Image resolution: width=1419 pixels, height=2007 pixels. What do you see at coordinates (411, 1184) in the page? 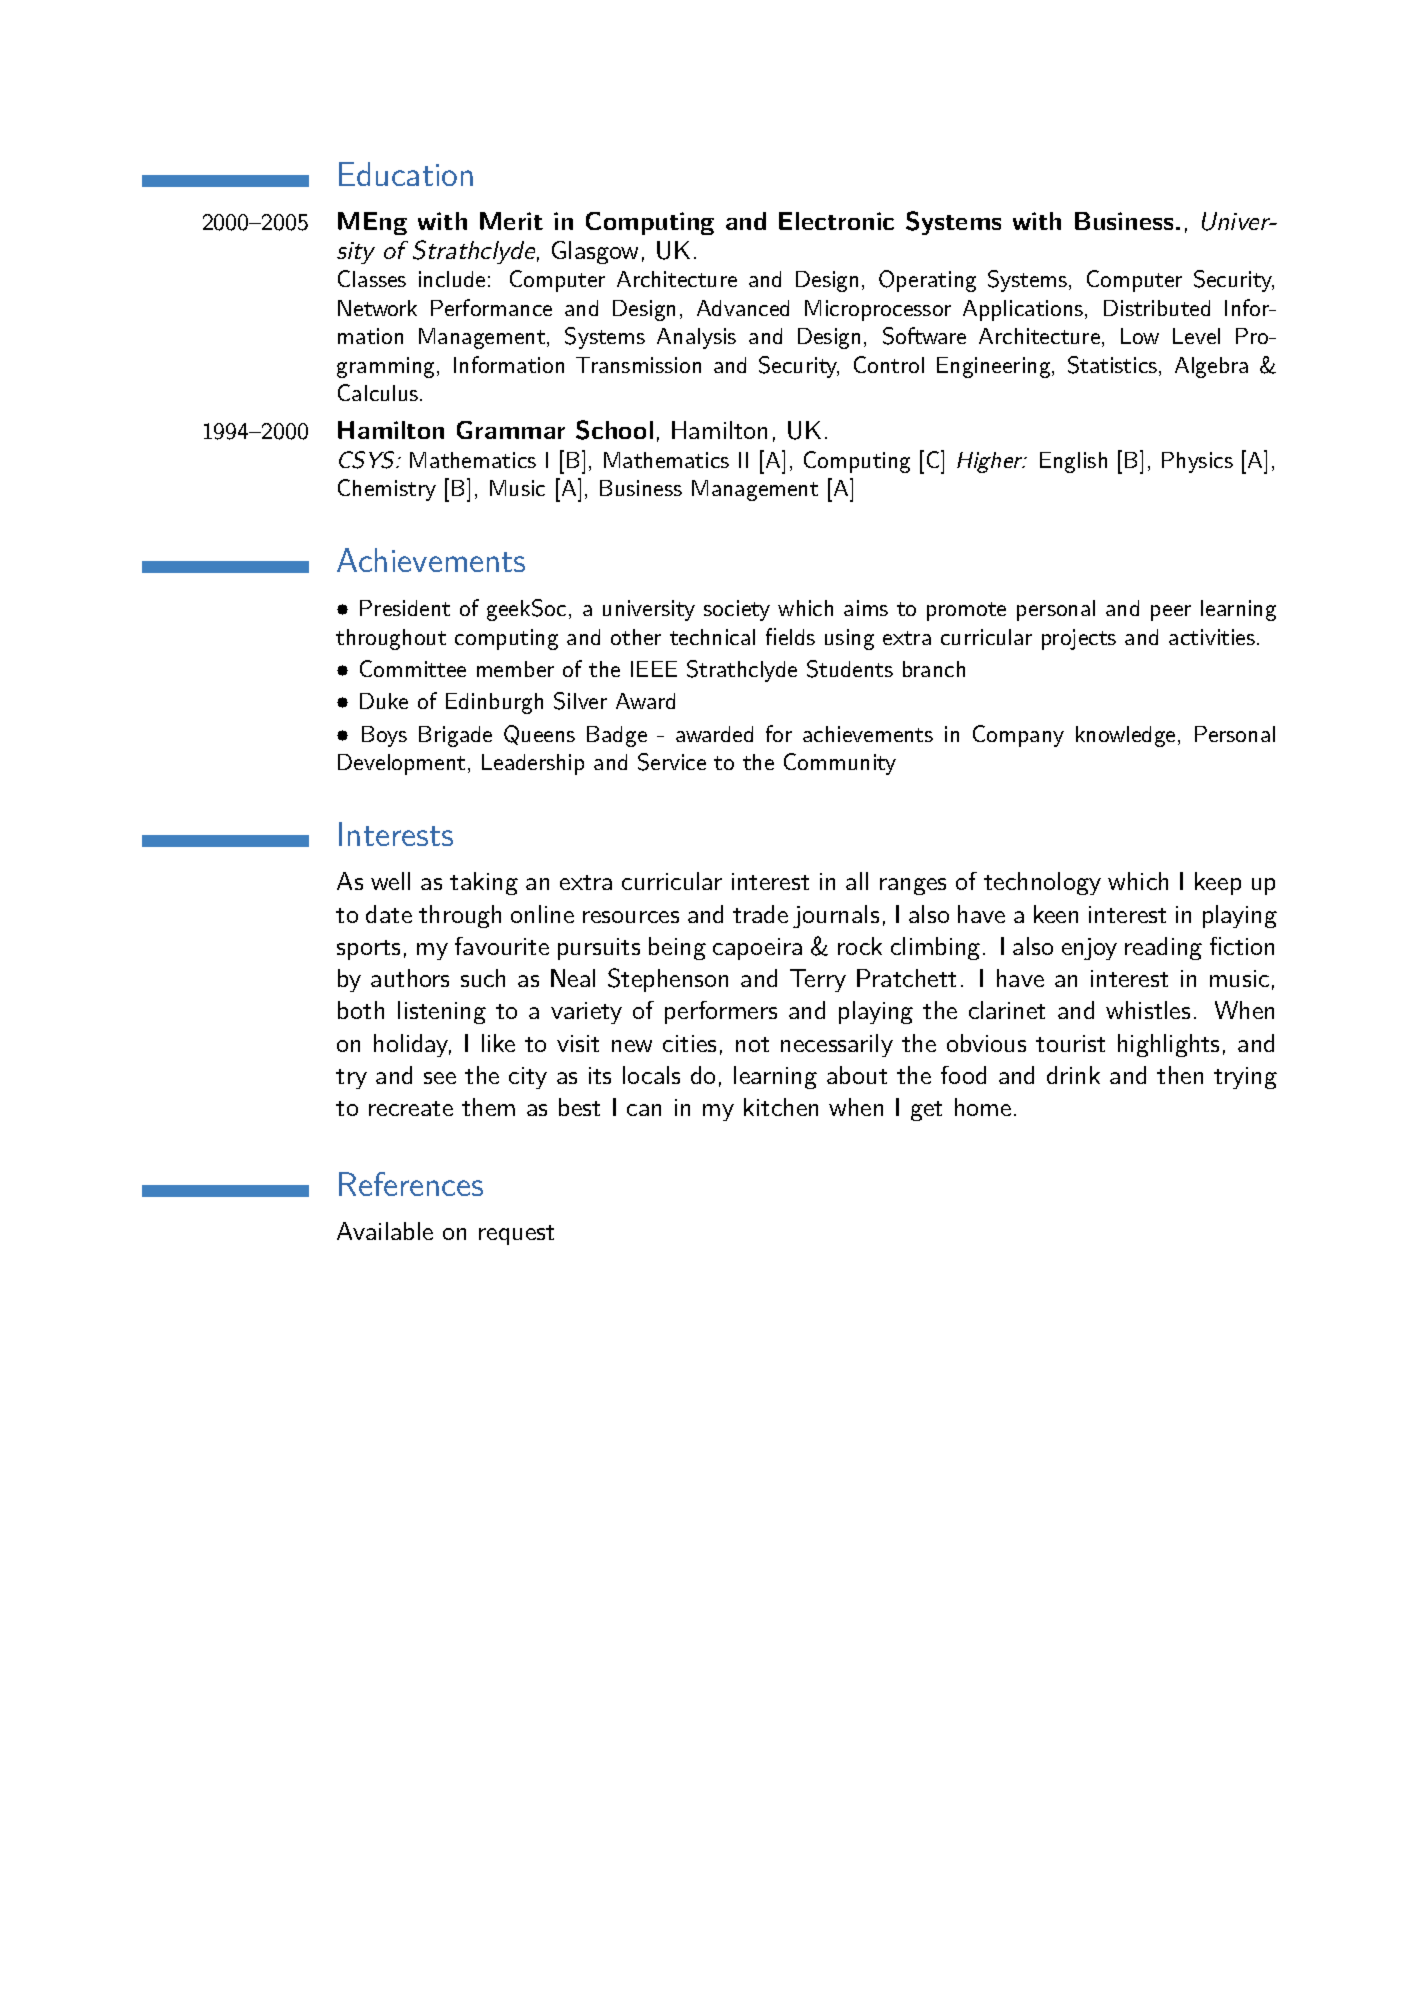
I see `References` at bounding box center [411, 1184].
